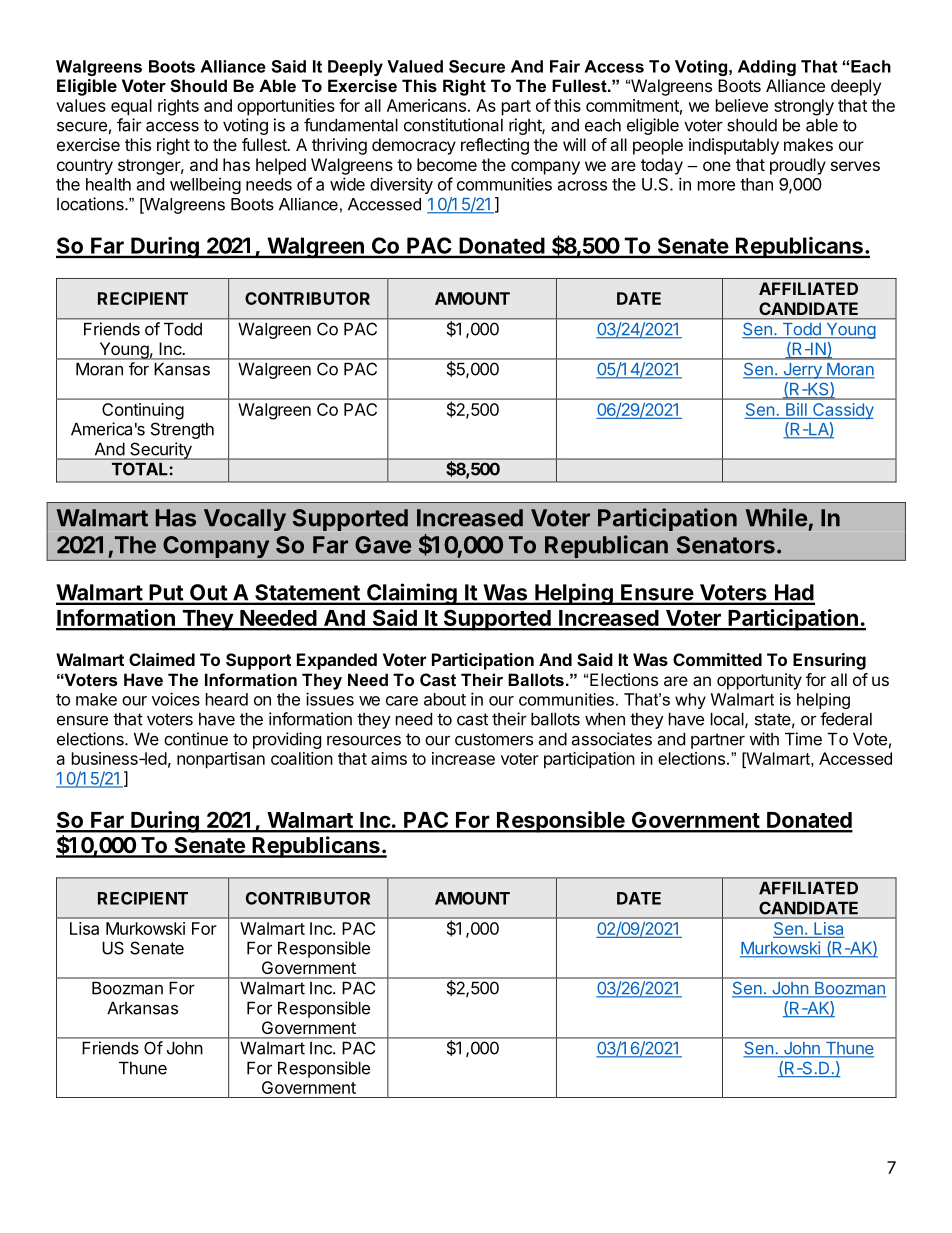  Describe the element at coordinates (401, 185) in the image. I see `diversity` at that location.
